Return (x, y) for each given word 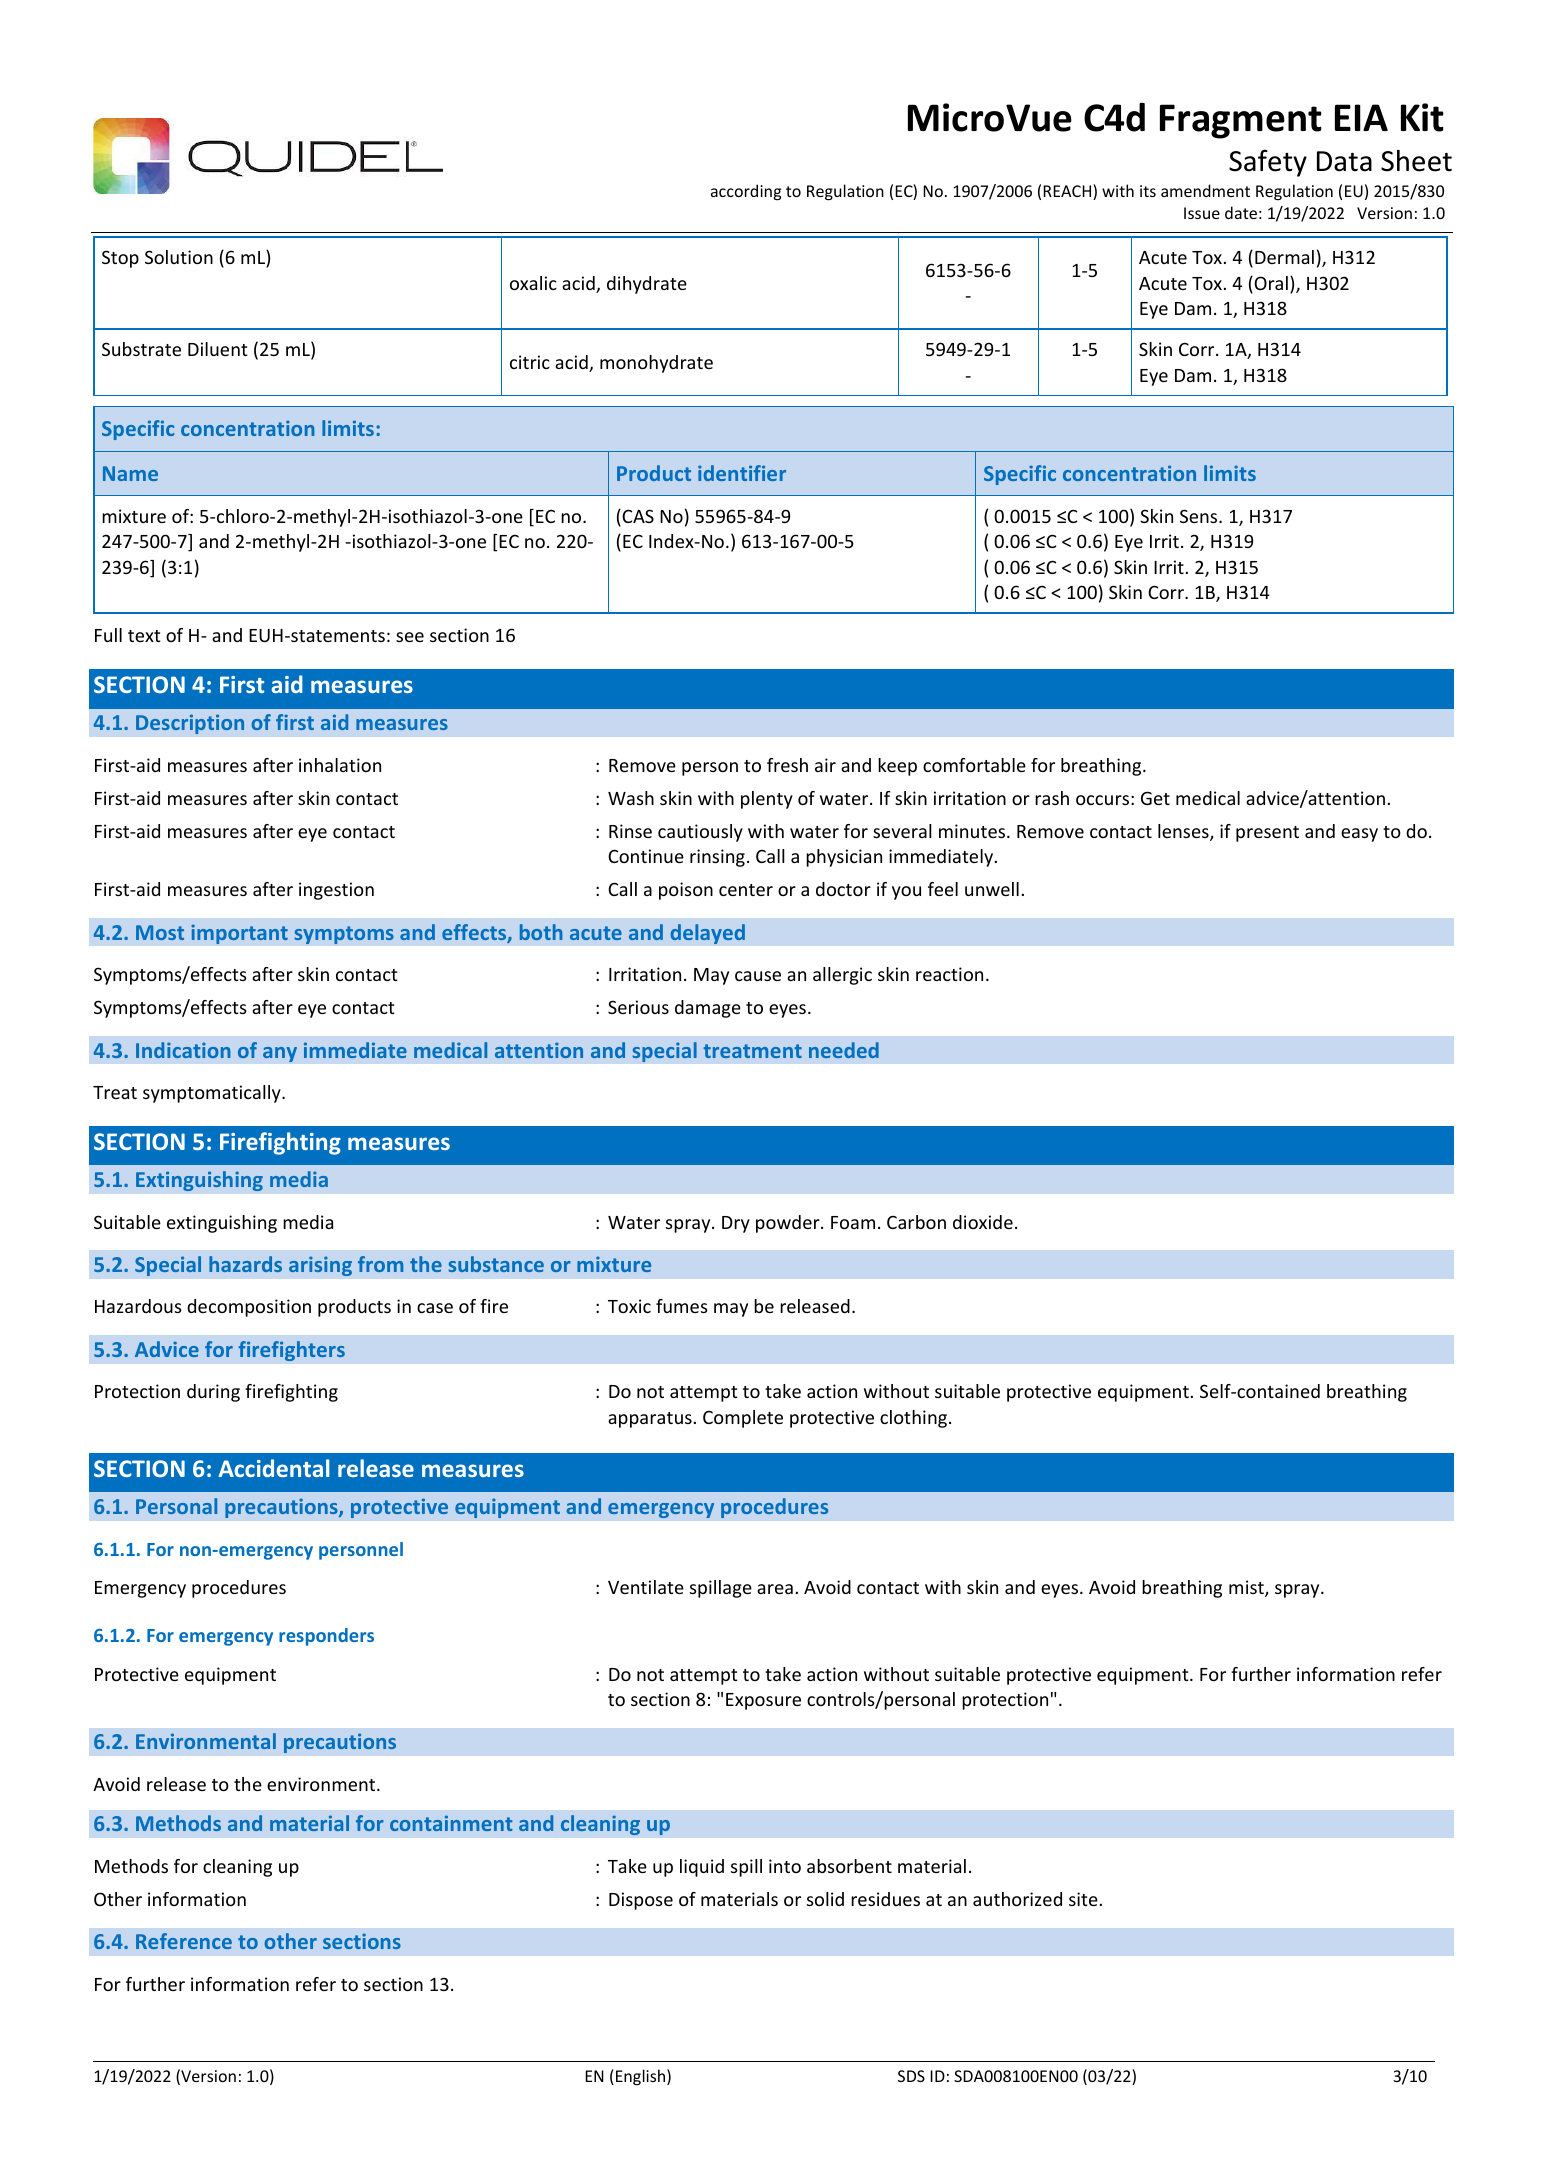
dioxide (983, 1222)
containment (451, 1823)
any (280, 1054)
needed (844, 1050)
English (642, 2077)
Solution (179, 257)
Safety (1268, 163)
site (1083, 1899)
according (746, 192)
